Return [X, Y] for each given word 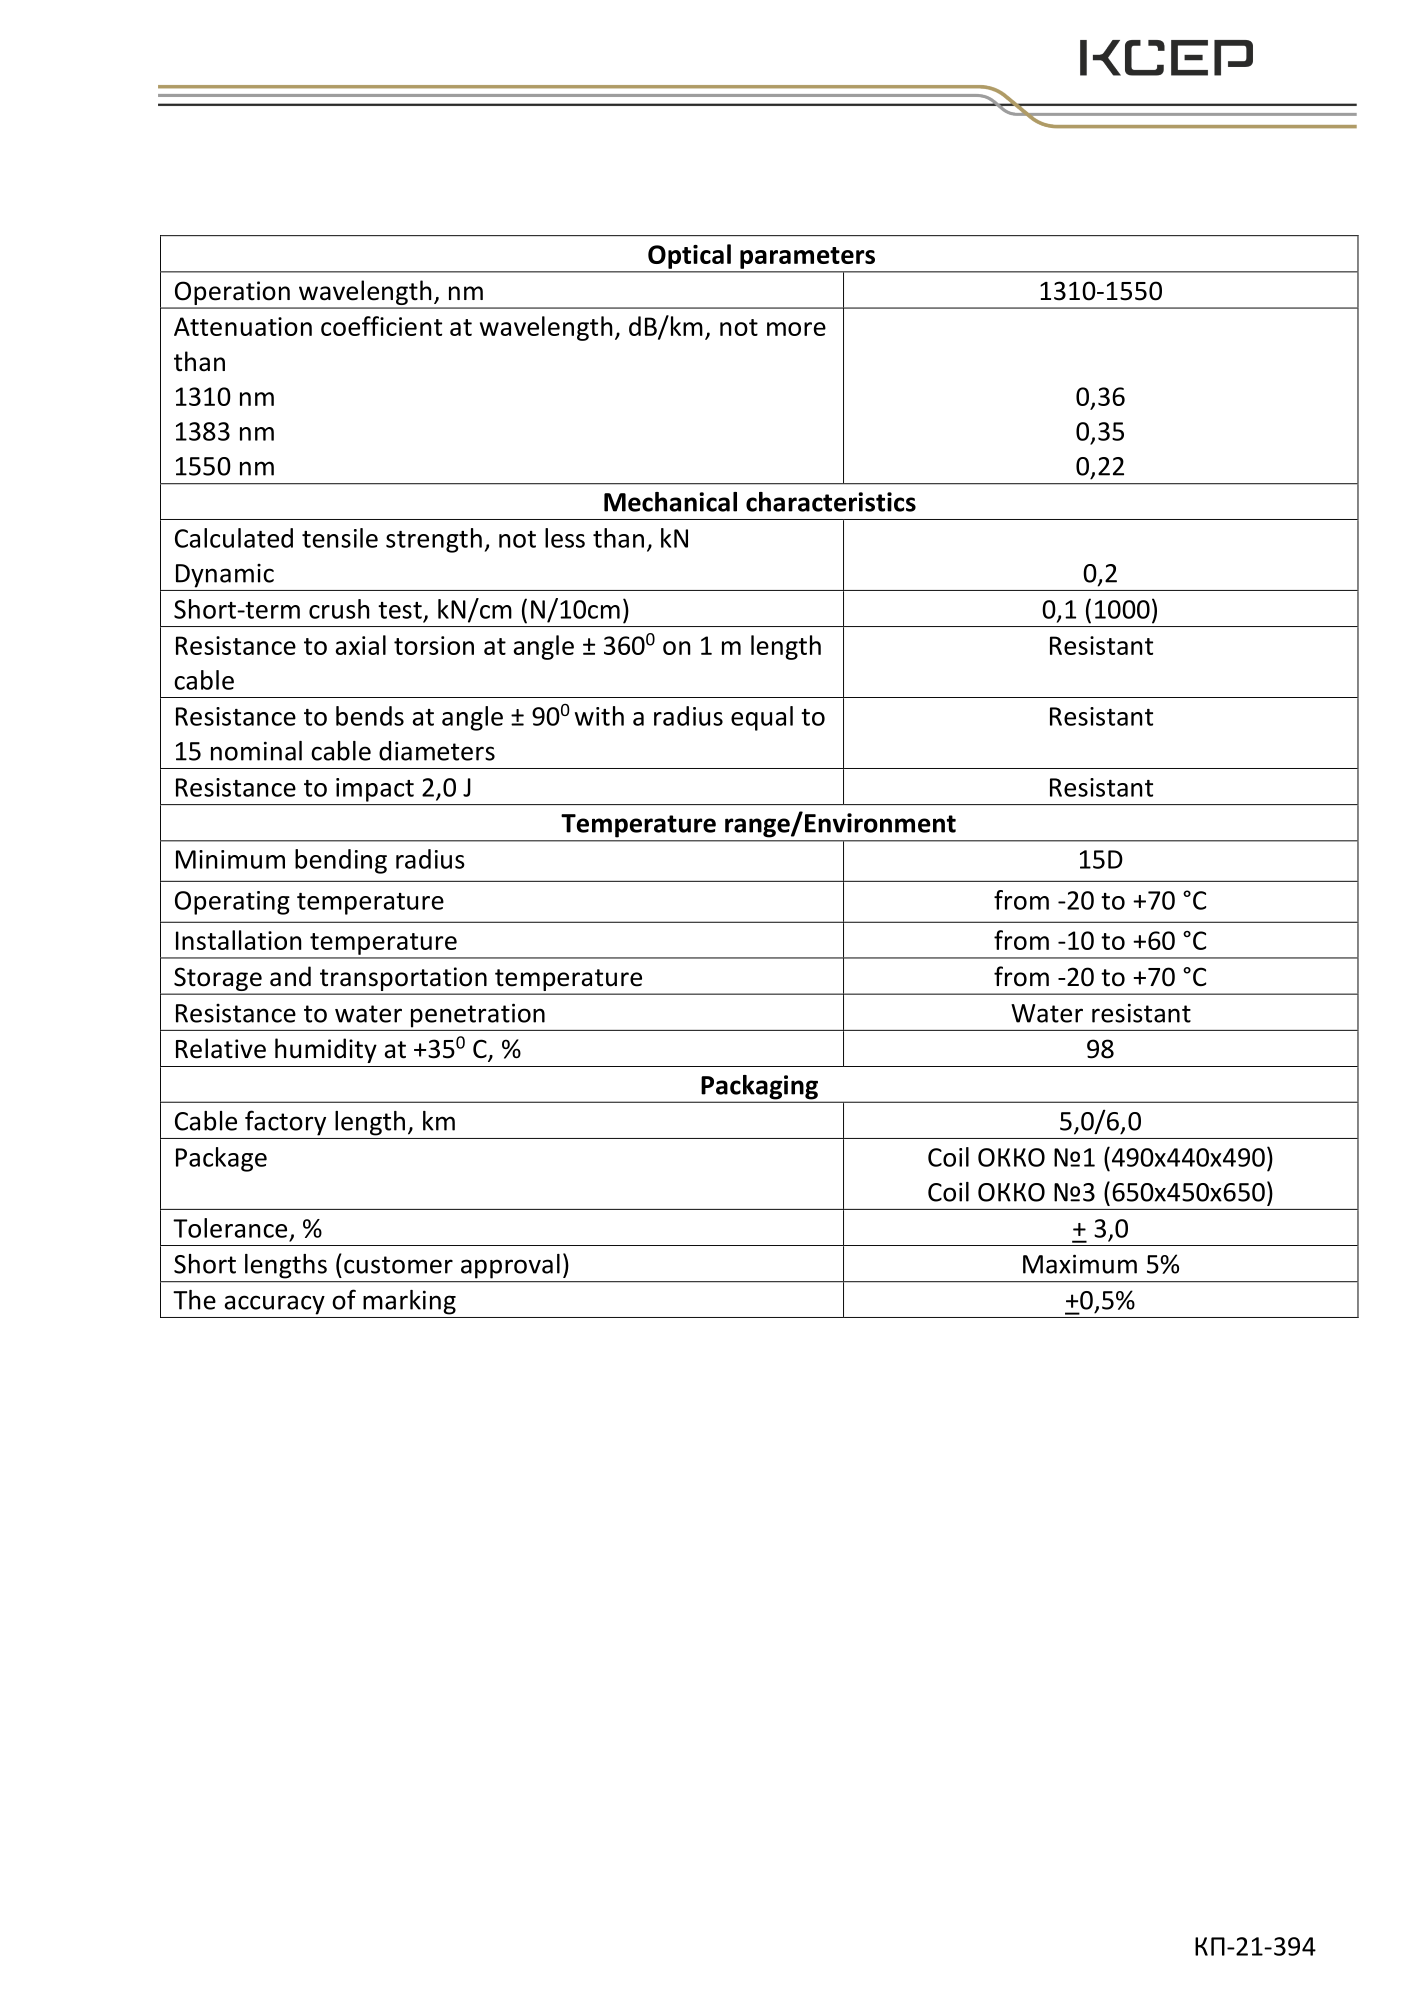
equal [762, 718]
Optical [689, 256]
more [796, 329]
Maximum [1080, 1264]
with [599, 716]
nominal [256, 751]
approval [510, 1266]
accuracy [275, 1305]
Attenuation [243, 326]
